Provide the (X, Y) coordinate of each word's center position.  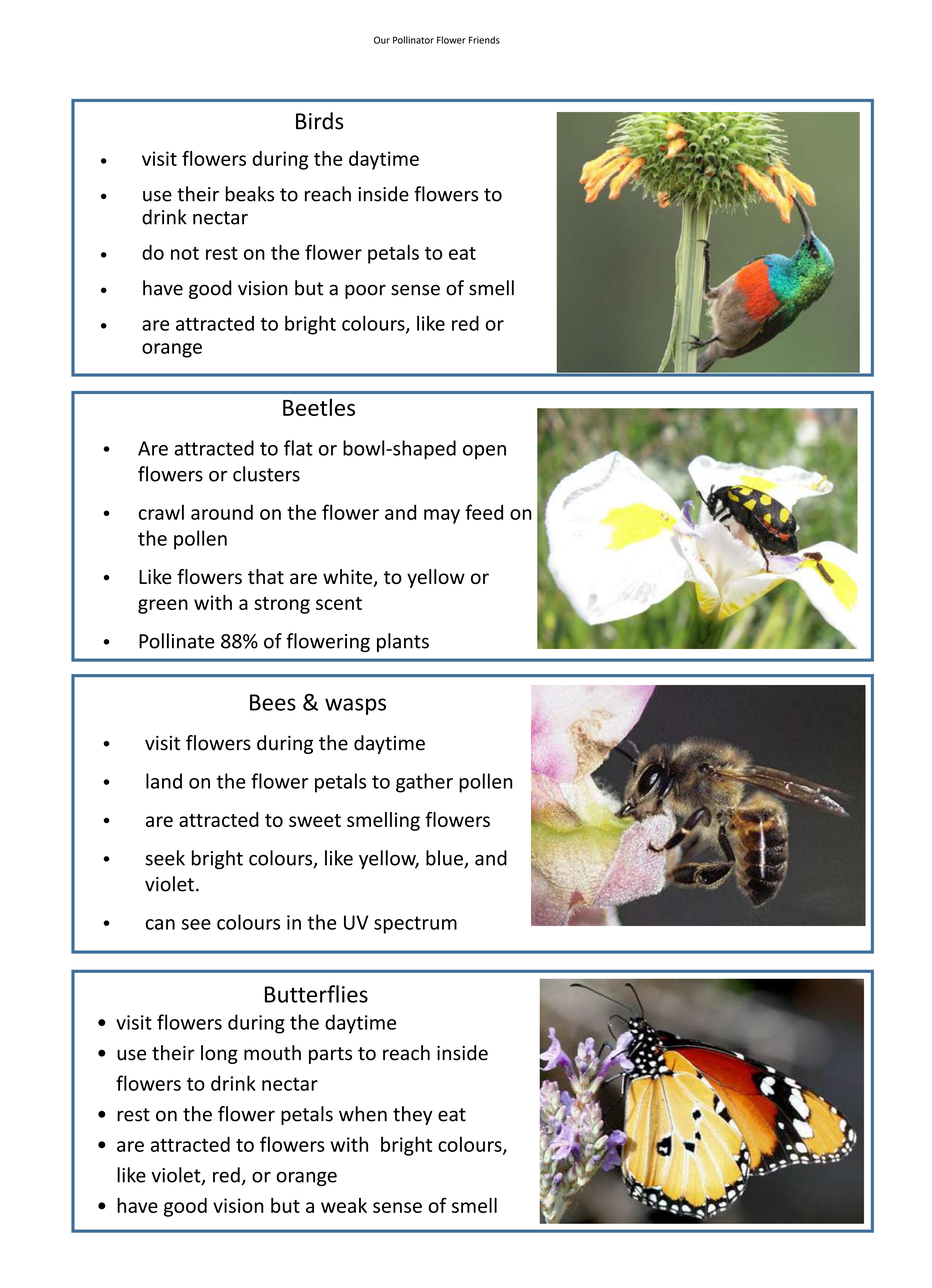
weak (344, 1205)
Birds (320, 121)
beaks (249, 194)
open (484, 452)
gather (424, 783)
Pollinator (413, 40)
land (164, 781)
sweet (315, 820)
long (219, 1054)
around (222, 512)
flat (298, 448)
